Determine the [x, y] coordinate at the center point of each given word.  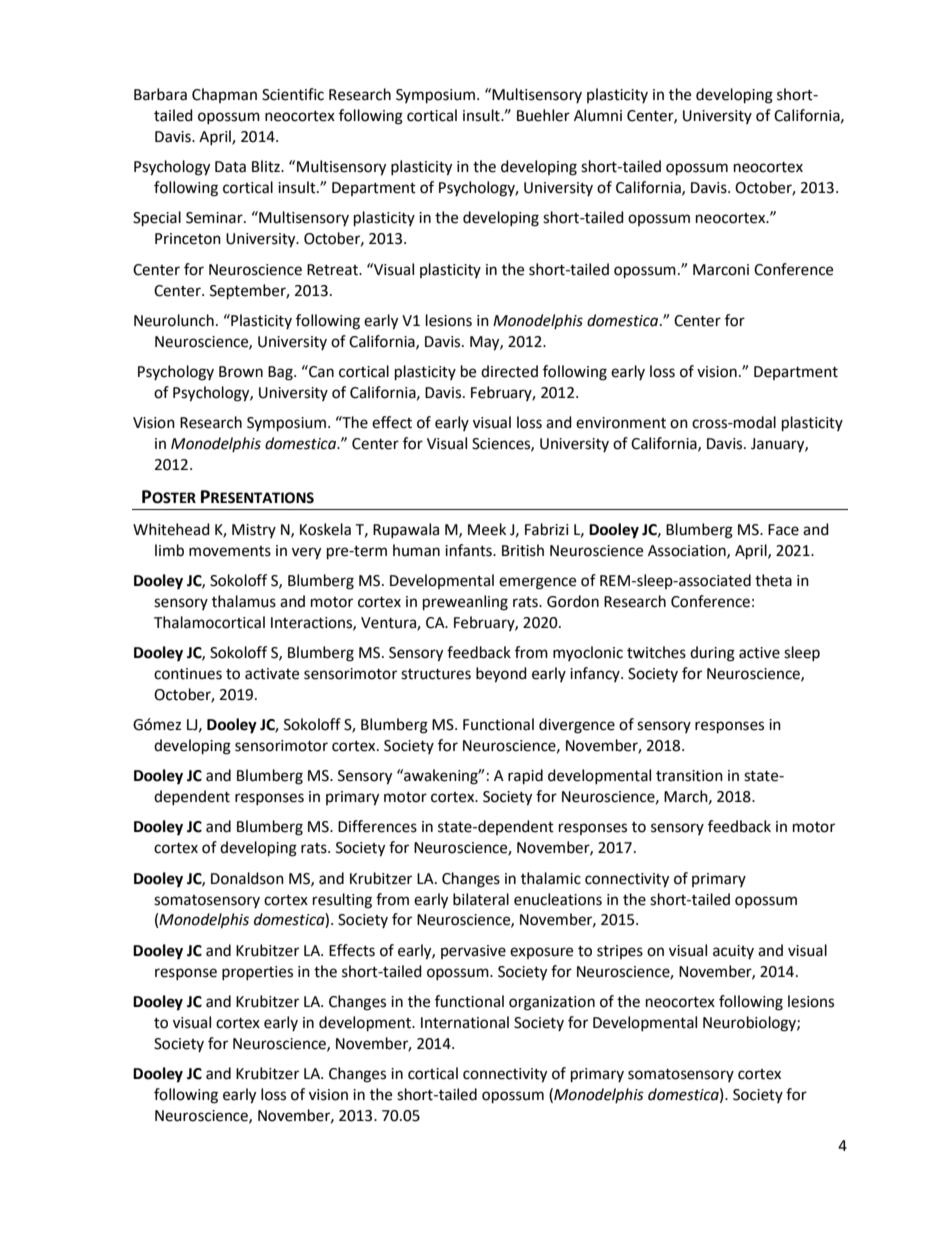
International [465, 1022]
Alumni [598, 115]
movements [230, 551]
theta [773, 580]
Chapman [224, 95]
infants [469, 550]
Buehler [543, 115]
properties [257, 973]
